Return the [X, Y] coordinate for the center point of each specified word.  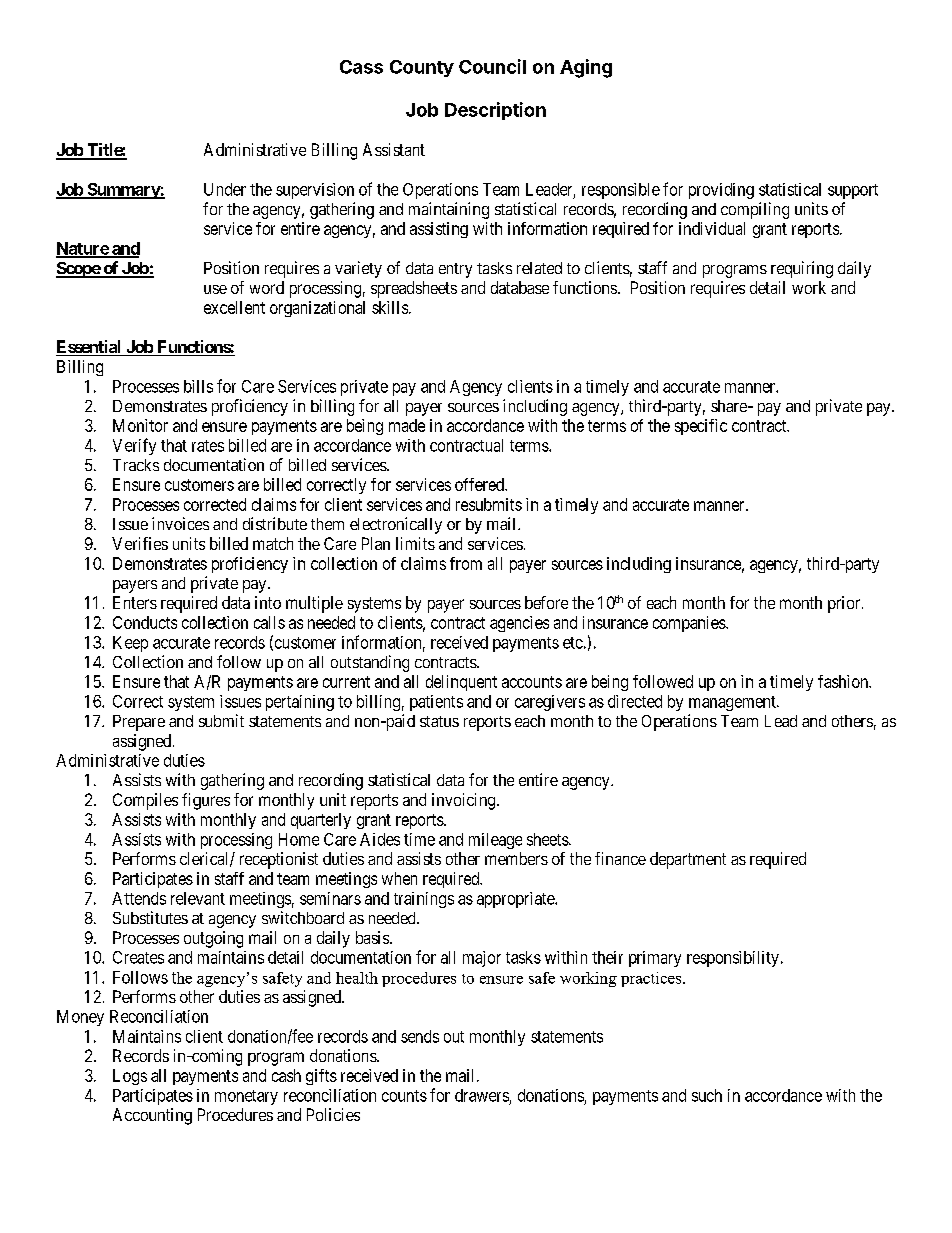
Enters [135, 602]
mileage [495, 841]
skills [390, 307]
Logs [130, 1077]
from [466, 563]
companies [690, 624]
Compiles [145, 801]
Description [495, 111]
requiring [802, 269]
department [688, 860]
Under [225, 189]
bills [198, 386]
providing [721, 191]
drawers [482, 1095]
